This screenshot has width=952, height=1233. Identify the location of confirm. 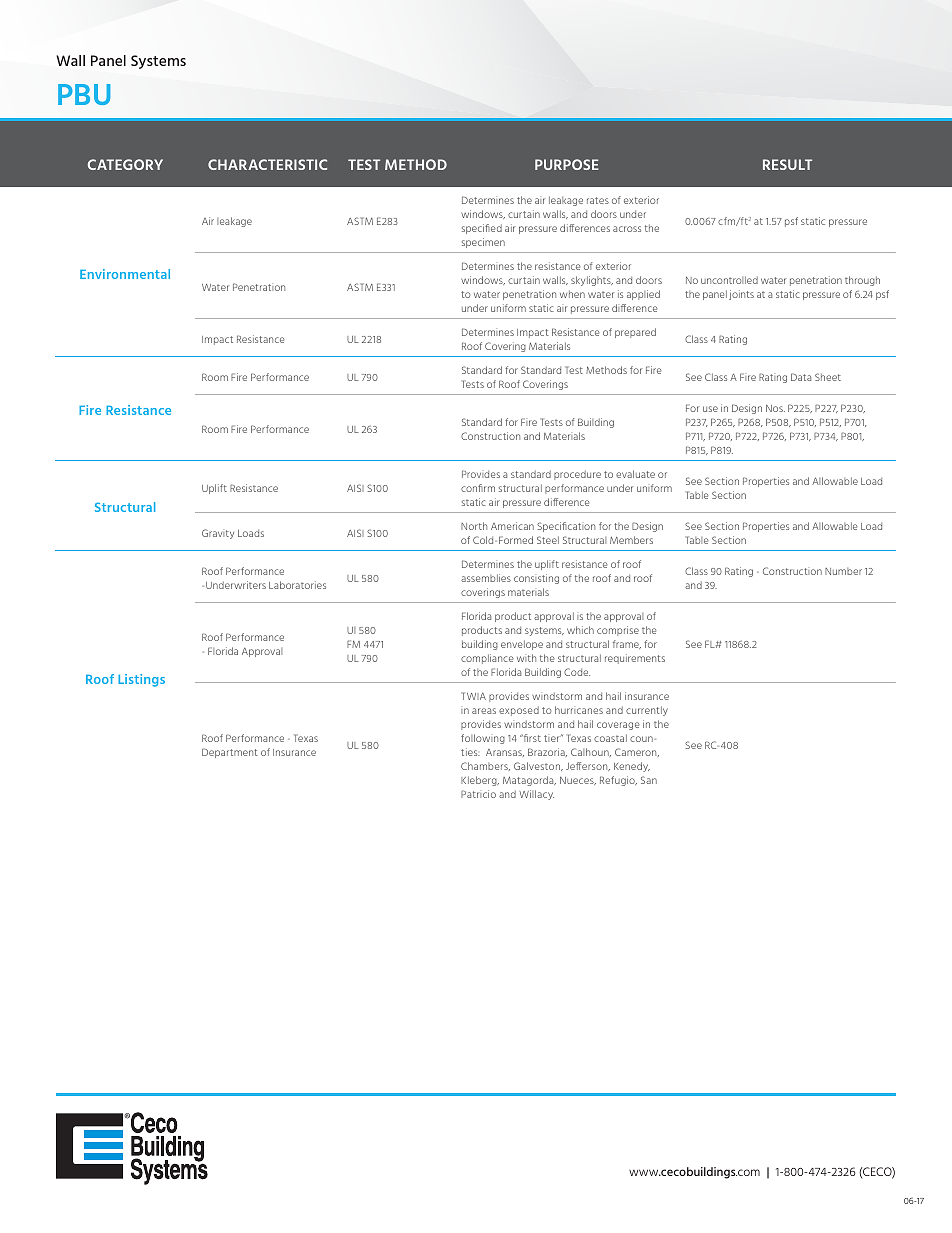
(478, 488).
